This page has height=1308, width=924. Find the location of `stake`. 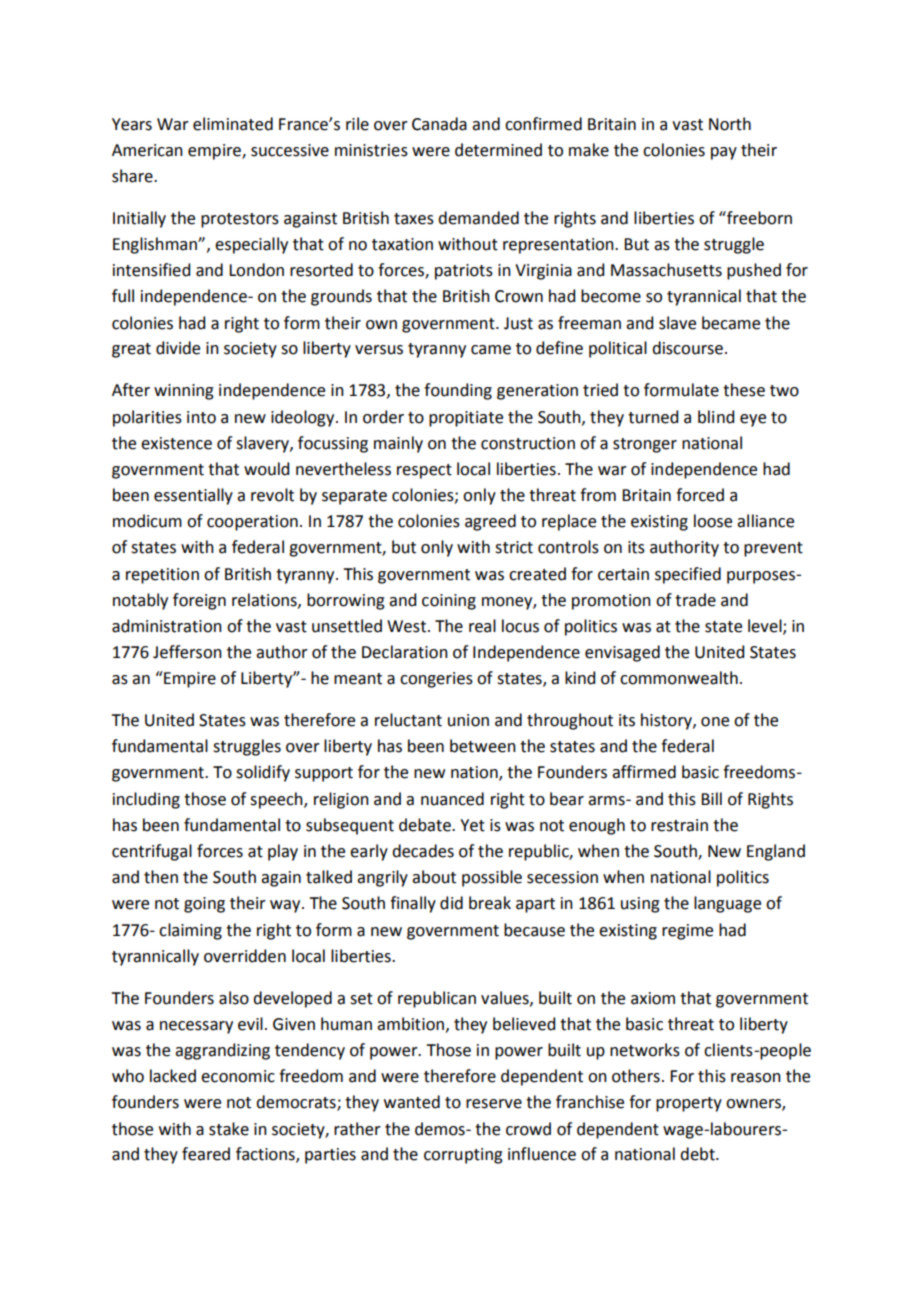

stake is located at coordinates (229, 1129).
